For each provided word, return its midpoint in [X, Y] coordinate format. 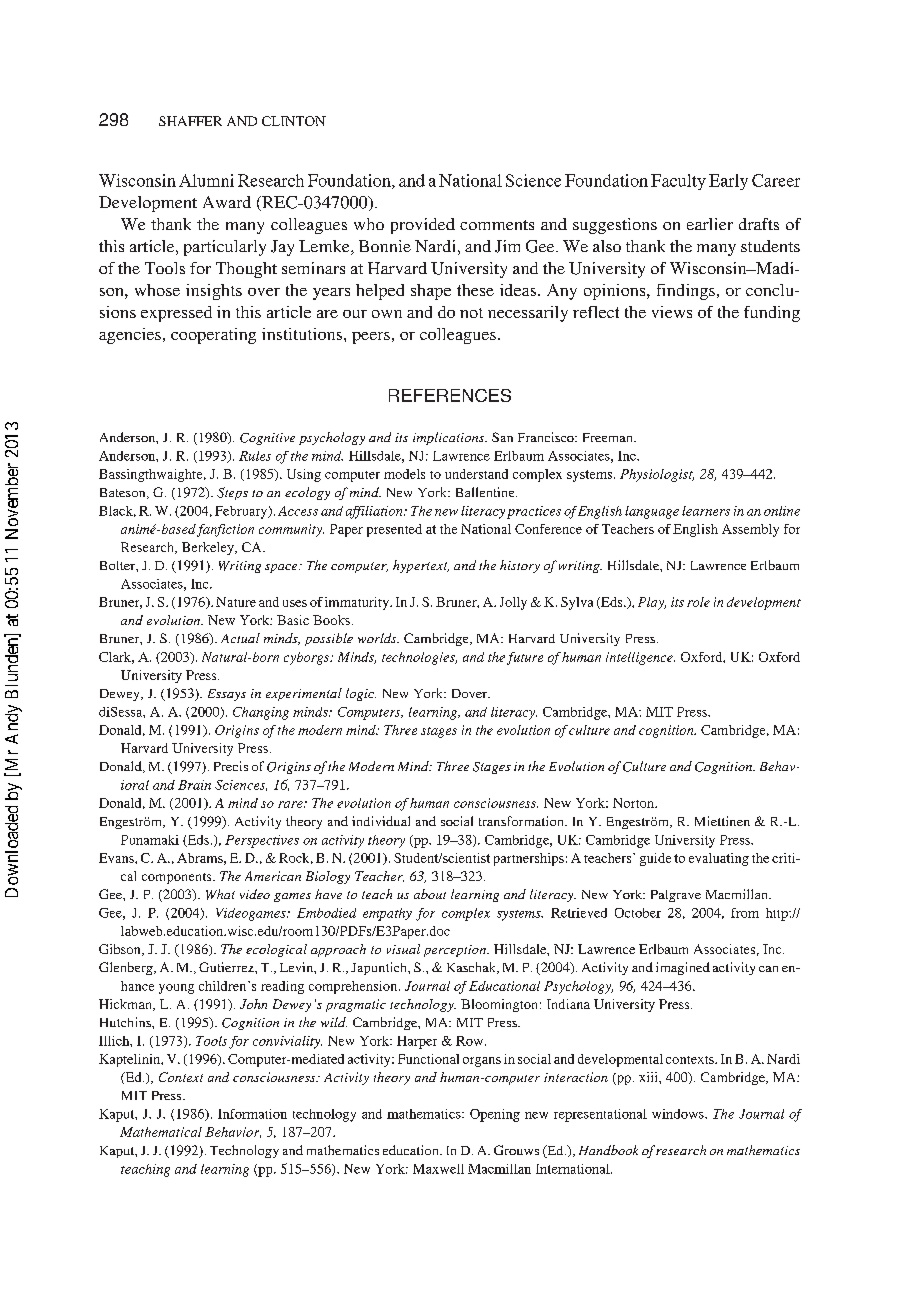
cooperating [213, 336]
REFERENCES [450, 395]
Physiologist [657, 475]
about [430, 894]
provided [423, 226]
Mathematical [161, 1132]
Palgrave [676, 896]
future [525, 658]
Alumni [206, 180]
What [220, 894]
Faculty [678, 182]
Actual [240, 638]
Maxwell [438, 1169]
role [698, 602]
